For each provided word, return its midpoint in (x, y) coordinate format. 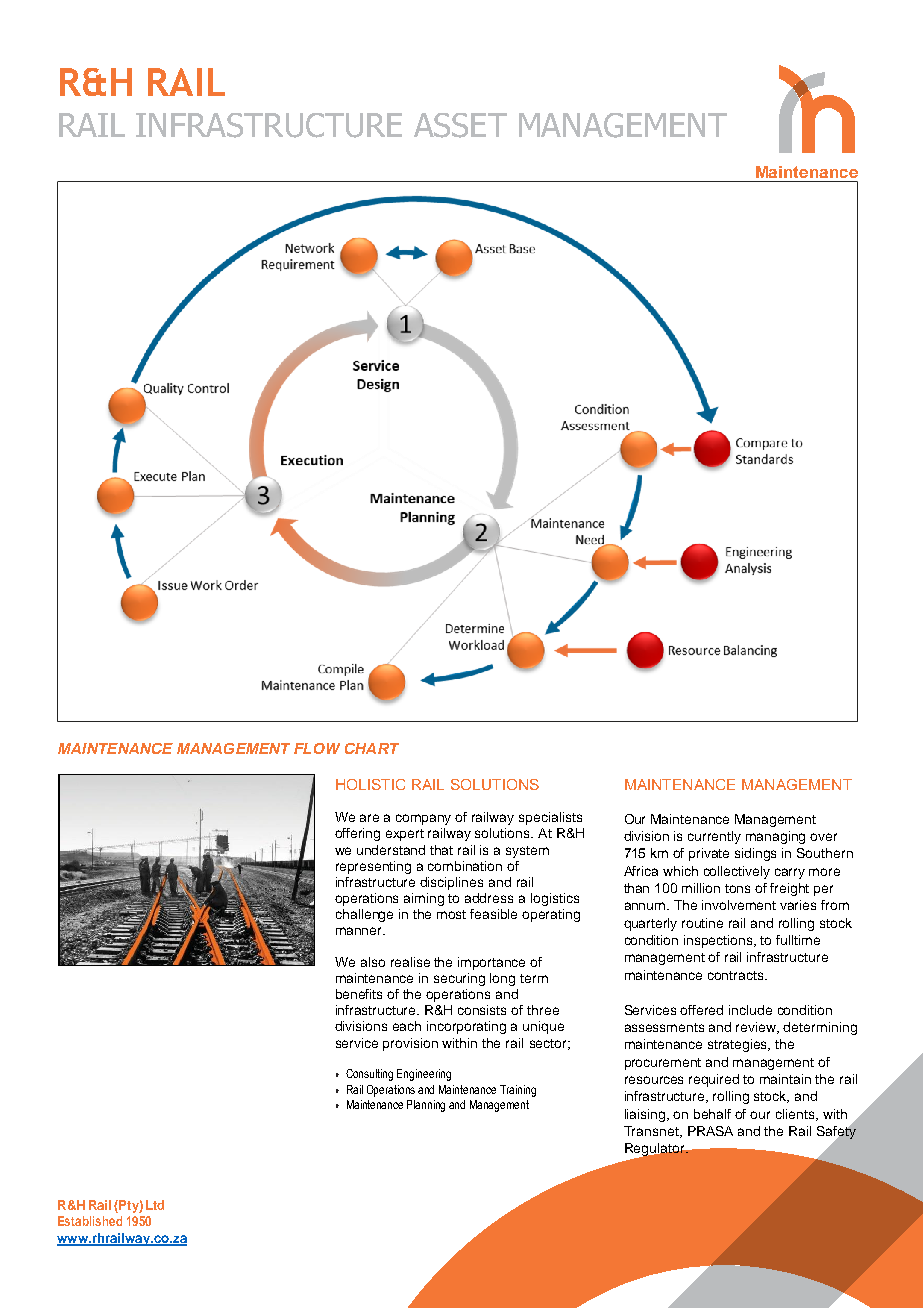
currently (714, 837)
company (423, 819)
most (451, 914)
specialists (550, 818)
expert (405, 835)
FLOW (317, 748)
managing (775, 837)
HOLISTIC (370, 784)
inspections (719, 941)
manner (360, 931)
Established (90, 1221)
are (369, 818)
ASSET (460, 125)
